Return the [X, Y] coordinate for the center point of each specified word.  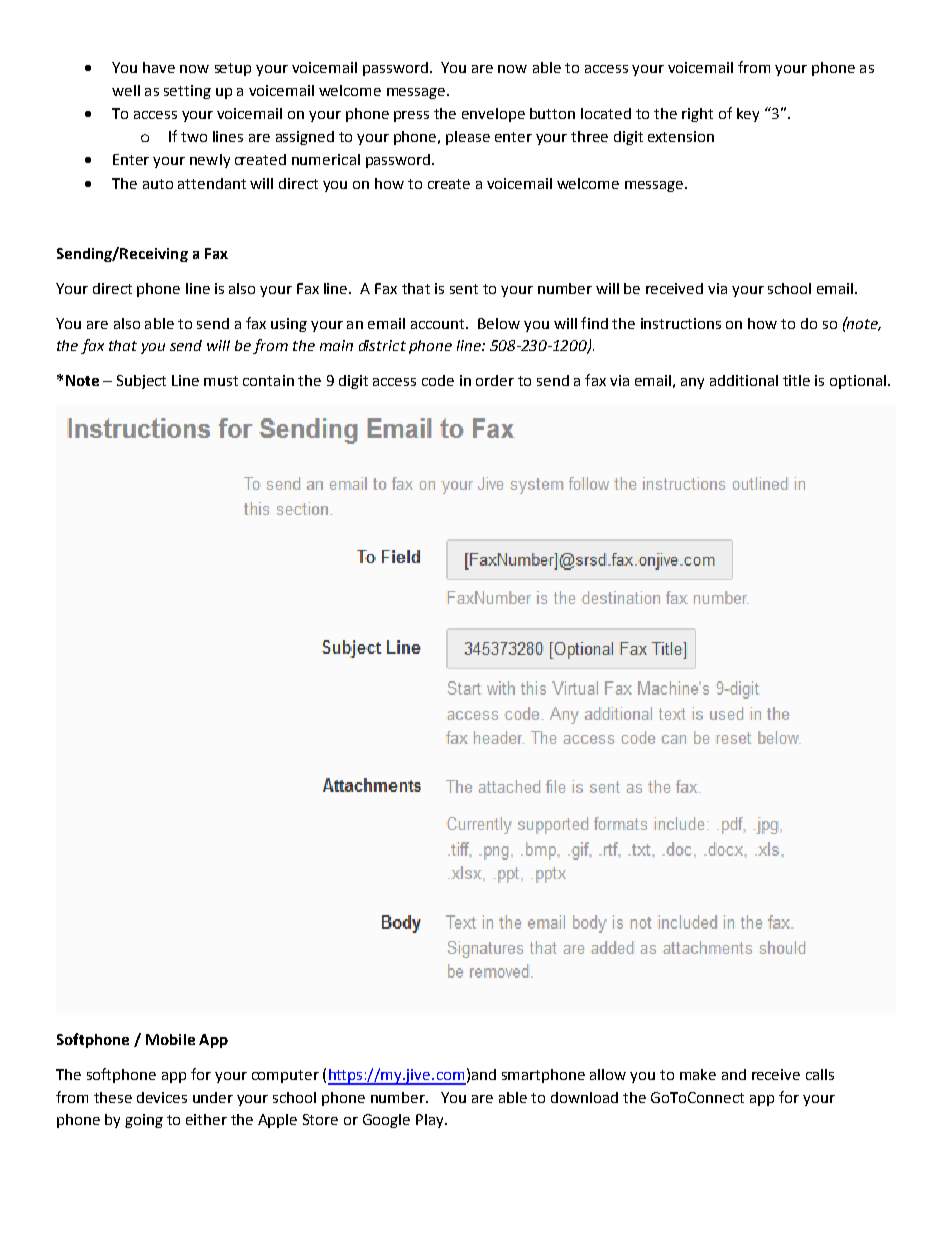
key [748, 115]
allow [608, 1074]
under [213, 1097]
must [221, 381]
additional [744, 380]
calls [820, 1074]
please [468, 138]
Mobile [170, 1039]
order [495, 380]
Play [431, 1121]
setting [187, 92]
